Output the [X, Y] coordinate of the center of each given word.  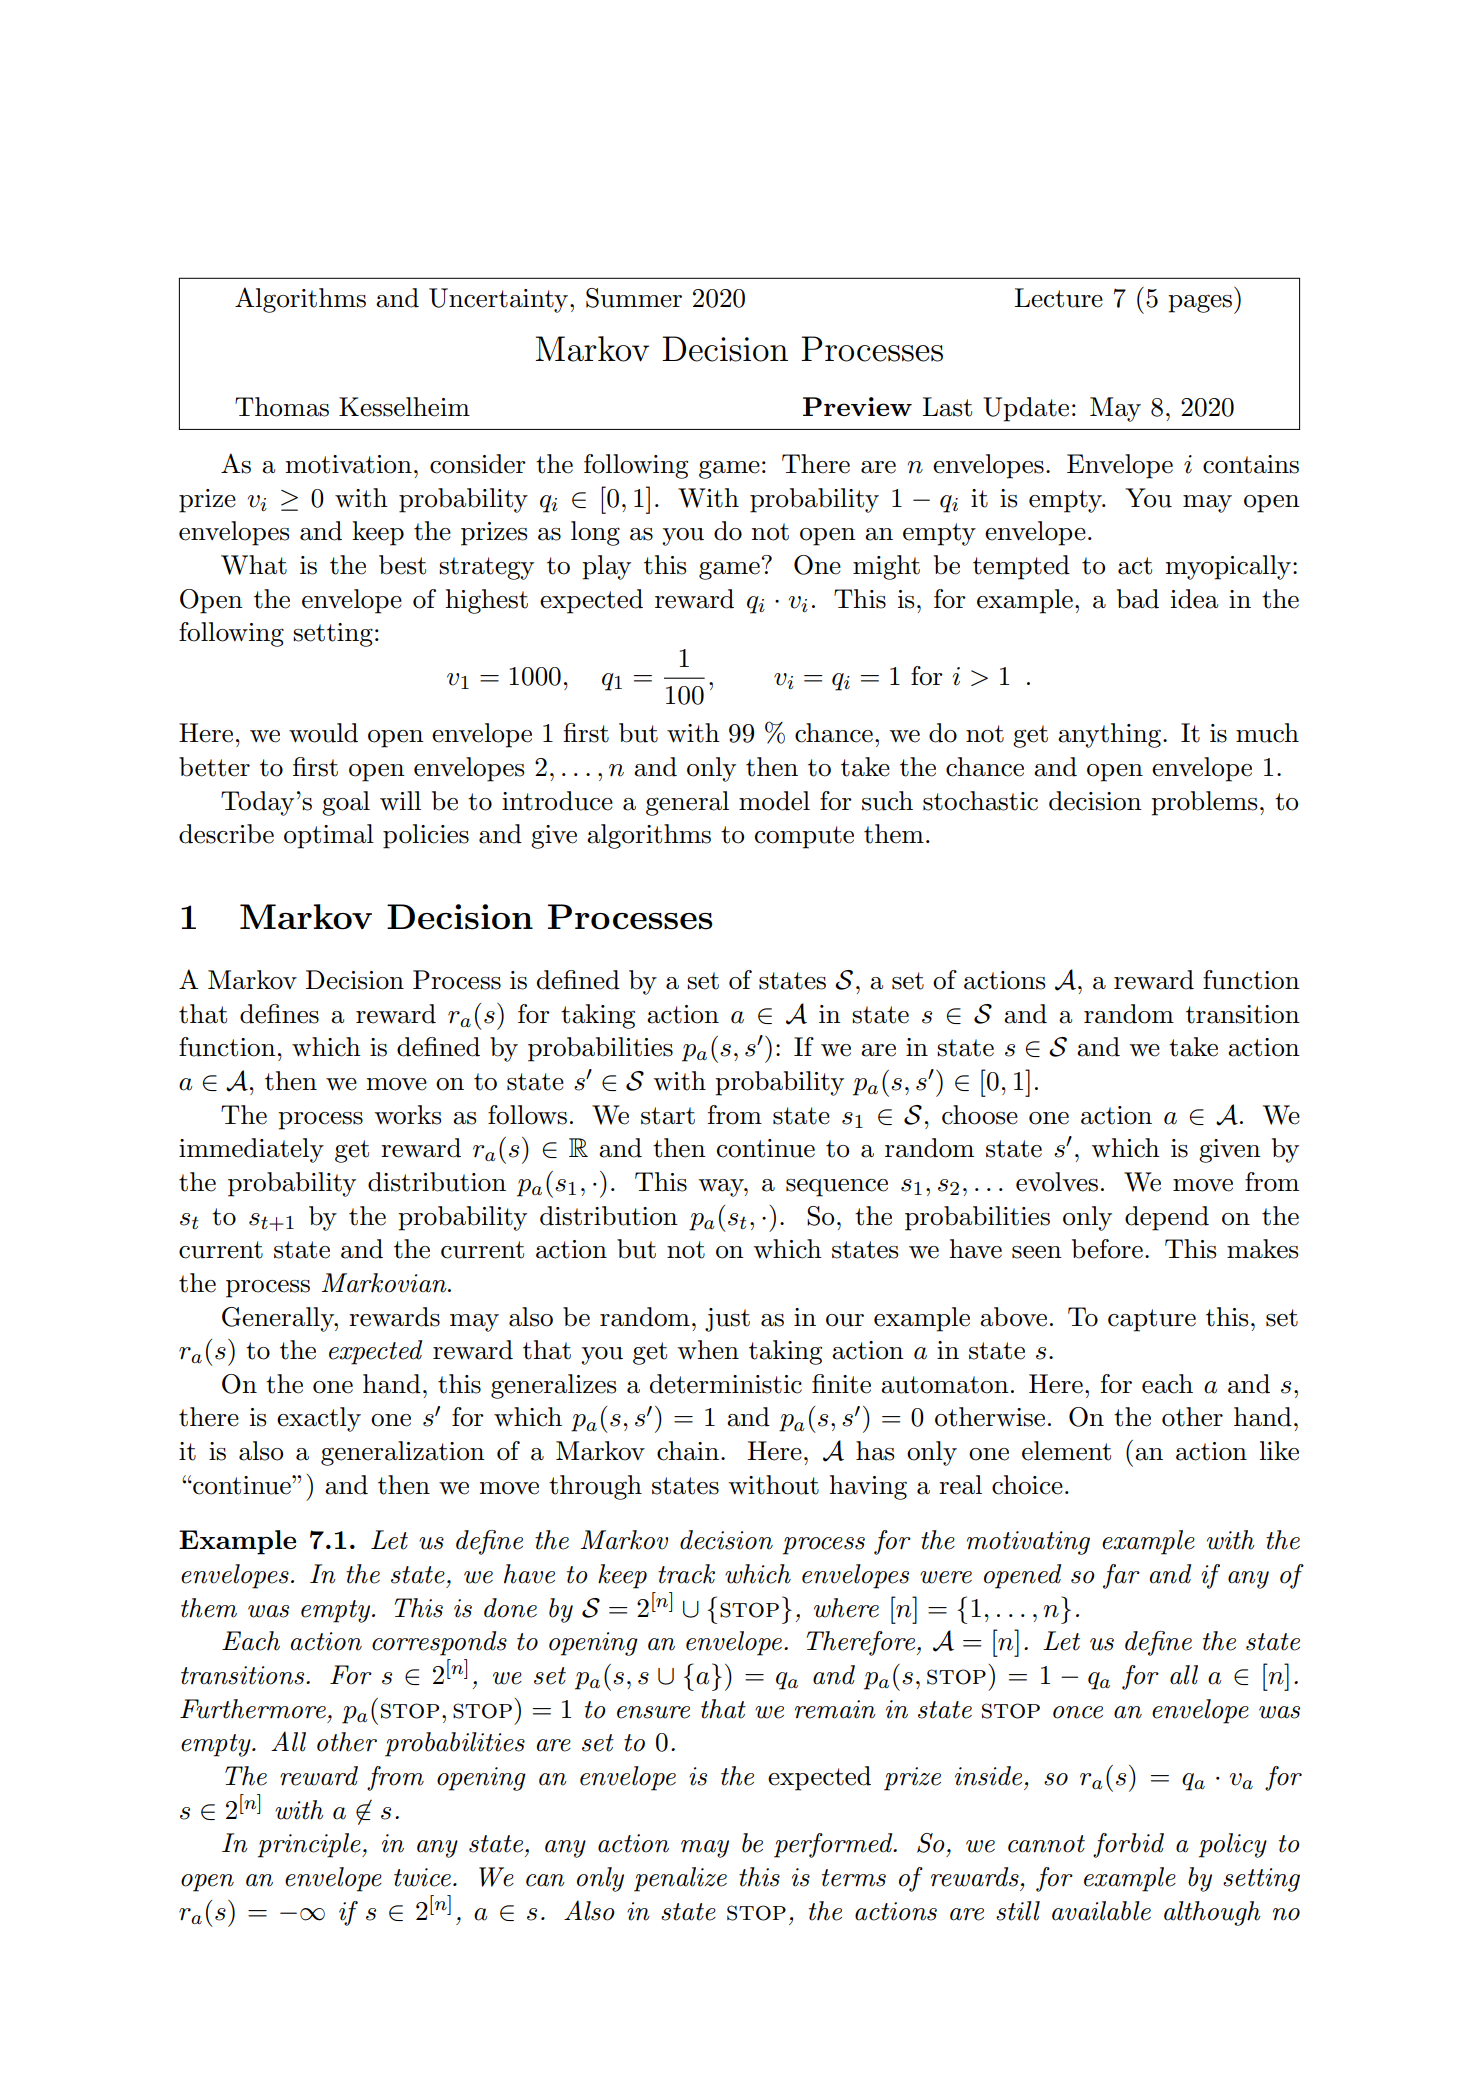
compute [804, 837]
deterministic [726, 1384]
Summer [634, 298]
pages [1200, 303]
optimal [329, 836]
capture [1152, 1320]
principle [310, 1845]
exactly [319, 1419]
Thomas [282, 407]
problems [1204, 803]
